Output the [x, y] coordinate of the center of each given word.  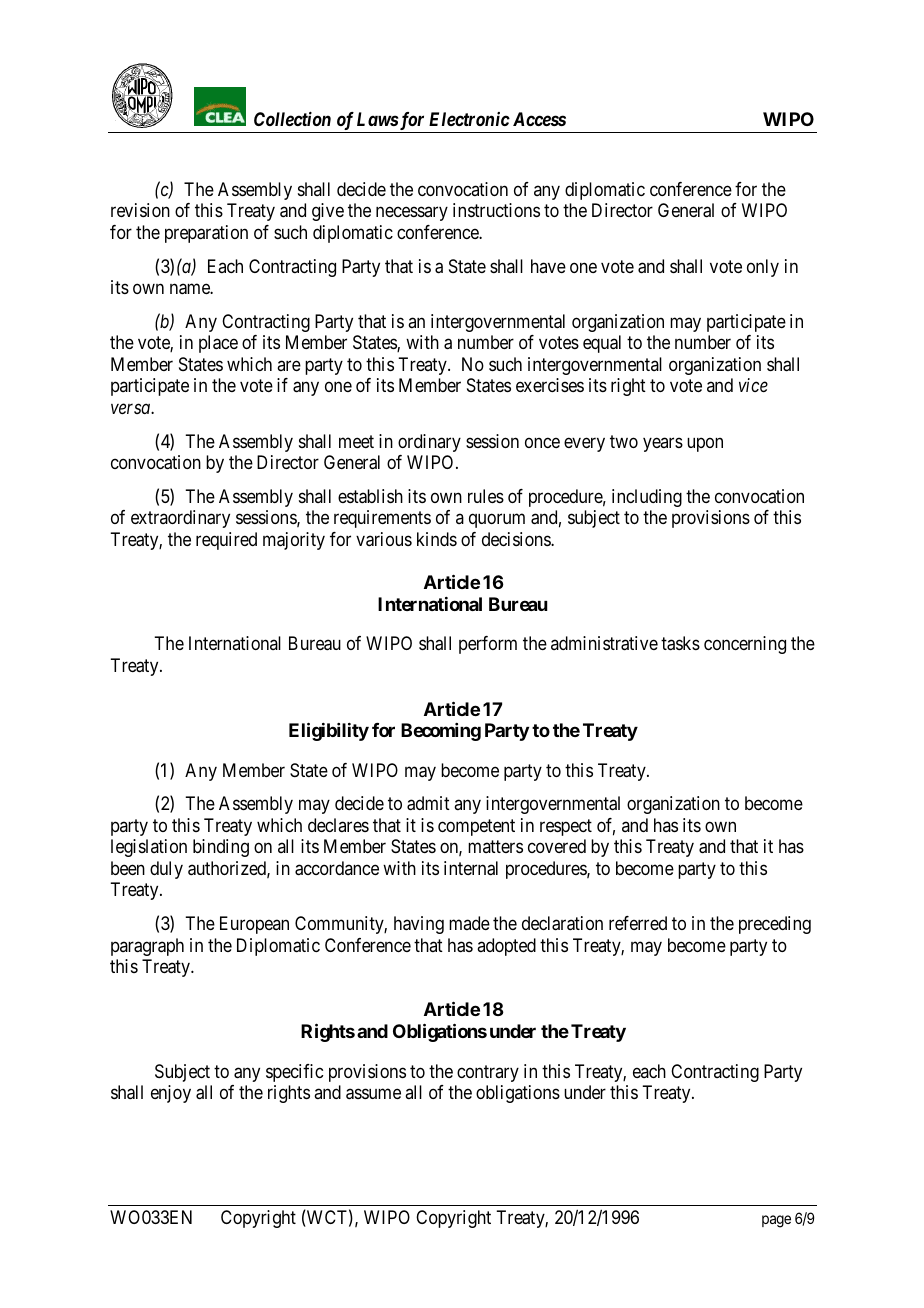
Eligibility [329, 731]
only [763, 268]
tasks [680, 643]
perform [488, 645]
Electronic [469, 119]
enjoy [171, 1094]
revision [140, 210]
